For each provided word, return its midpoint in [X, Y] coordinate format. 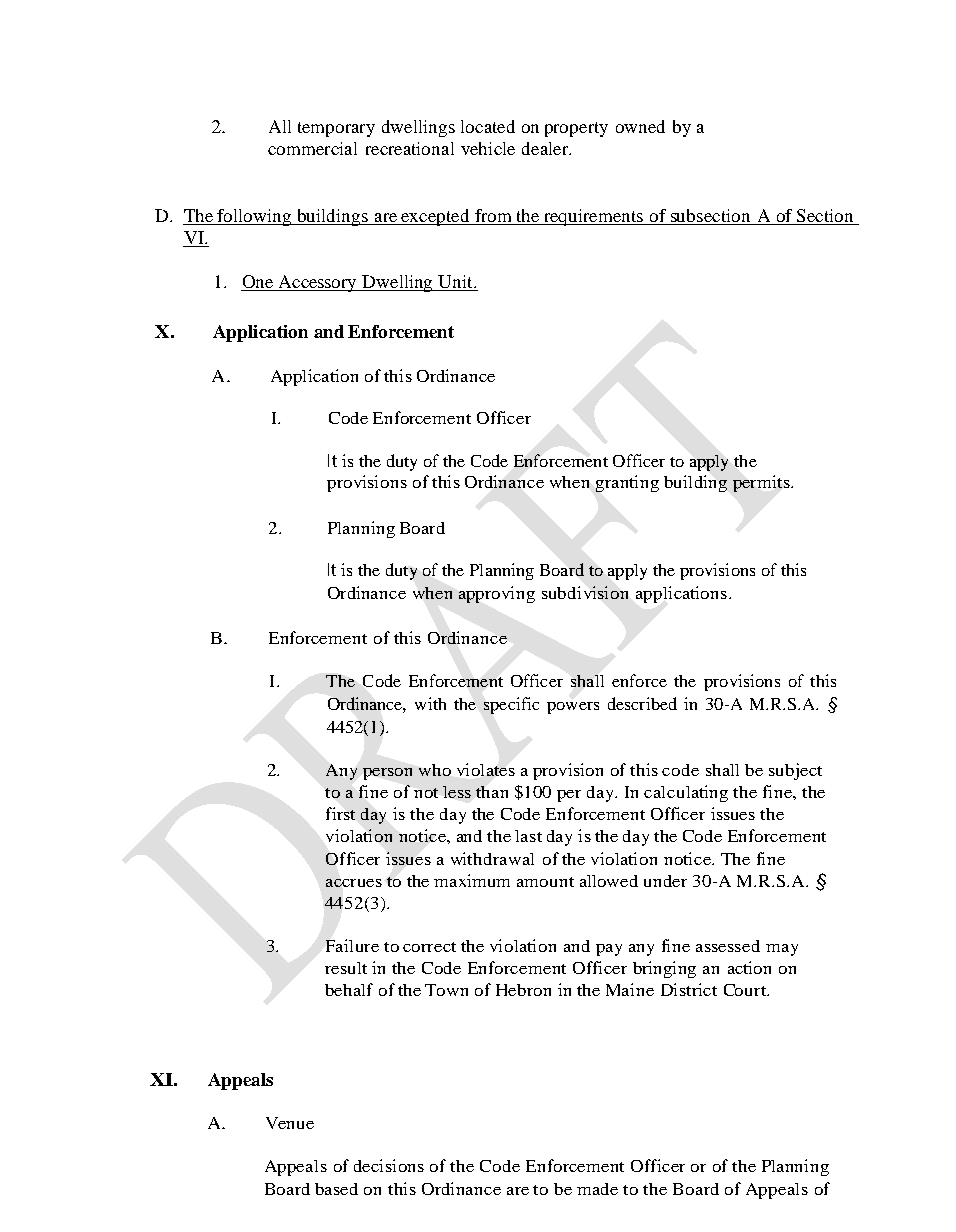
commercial [312, 148]
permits [762, 483]
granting [627, 483]
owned [640, 126]
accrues [354, 883]
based [336, 1189]
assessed [728, 946]
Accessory [318, 283]
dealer [546, 148]
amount [545, 882]
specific [511, 705]
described [642, 703]
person [387, 774]
